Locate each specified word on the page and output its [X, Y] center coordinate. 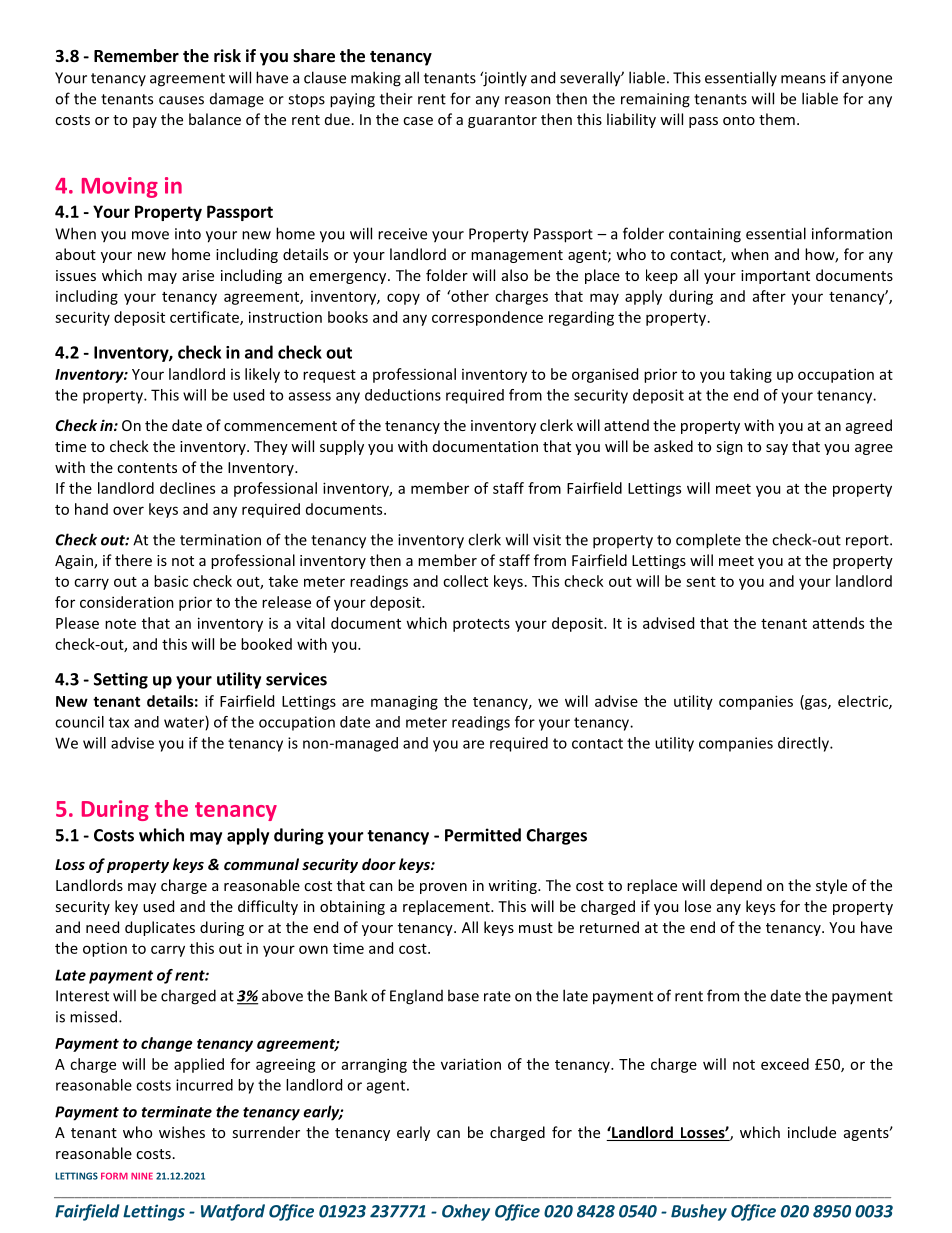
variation [471, 1064]
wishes [182, 1132]
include [812, 1132]
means [803, 79]
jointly [504, 79]
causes [181, 100]
